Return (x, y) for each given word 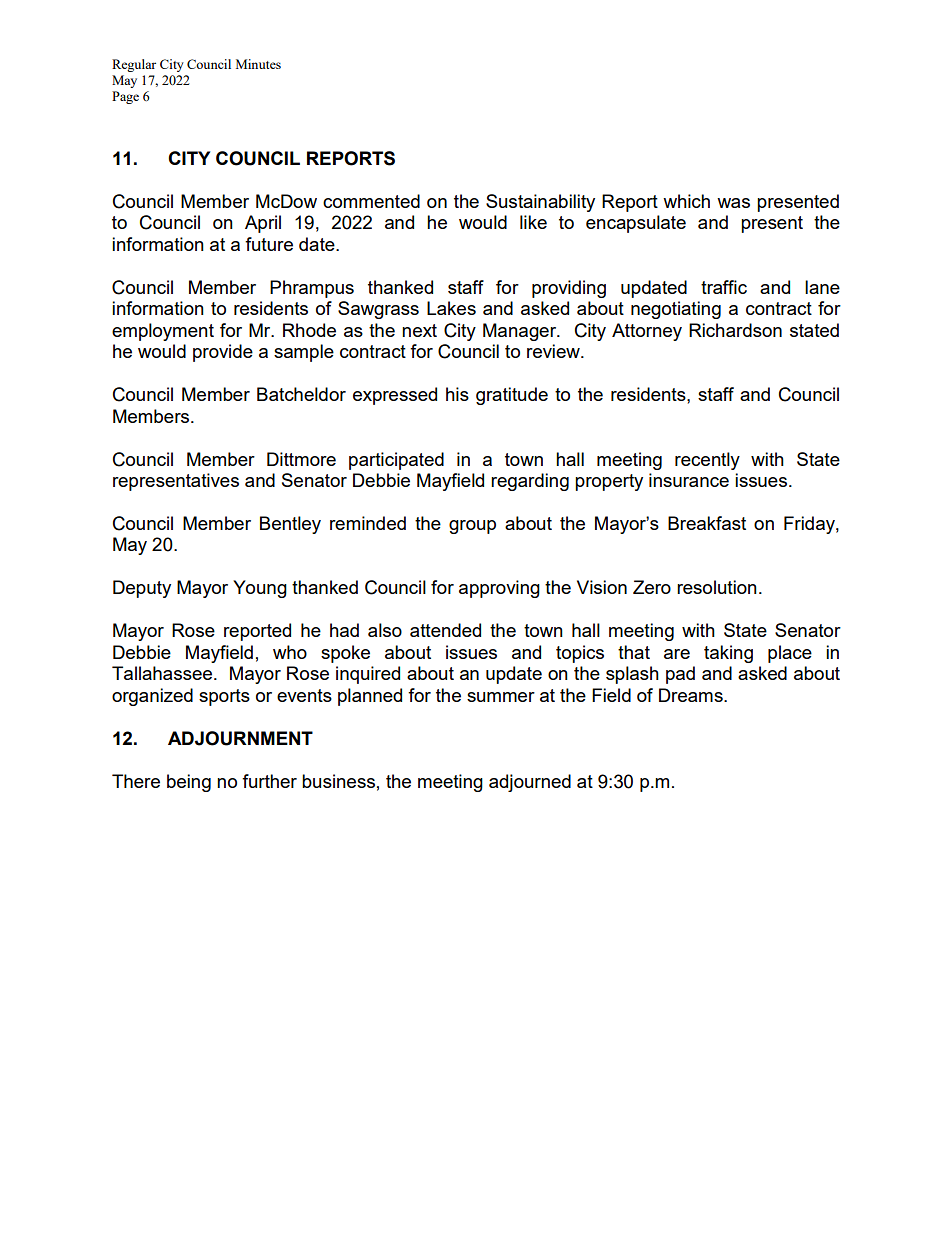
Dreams (692, 695)
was (733, 203)
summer (501, 697)
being (189, 783)
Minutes (258, 64)
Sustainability (540, 203)
